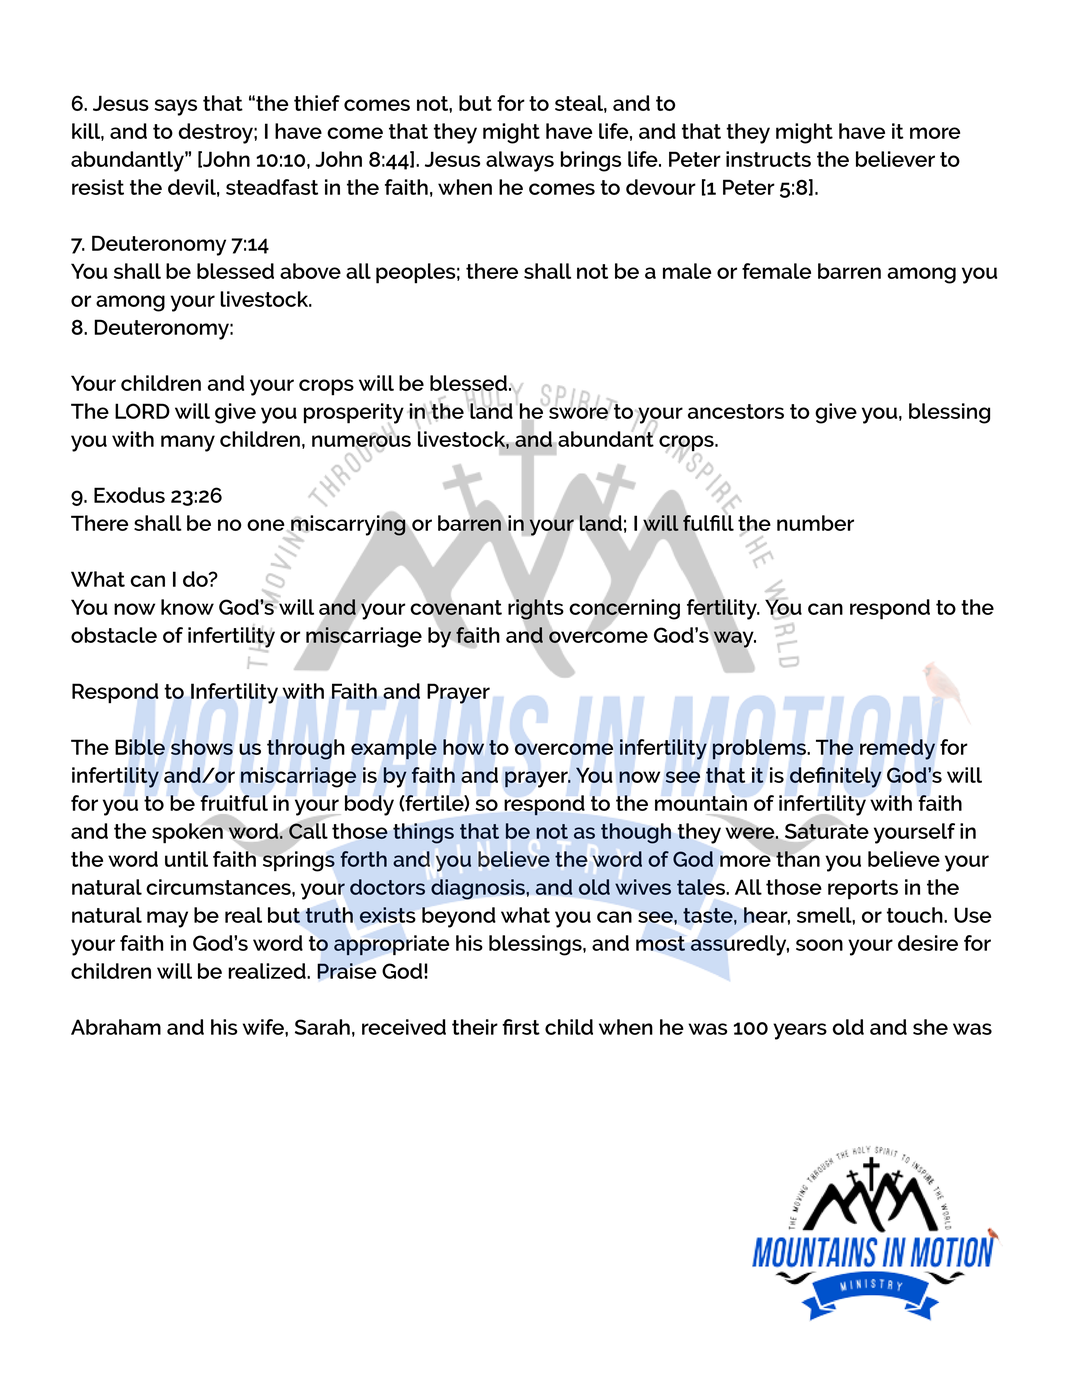 The height and width of the image is (1386, 1071). I want to click on instructs, so click(768, 159).
